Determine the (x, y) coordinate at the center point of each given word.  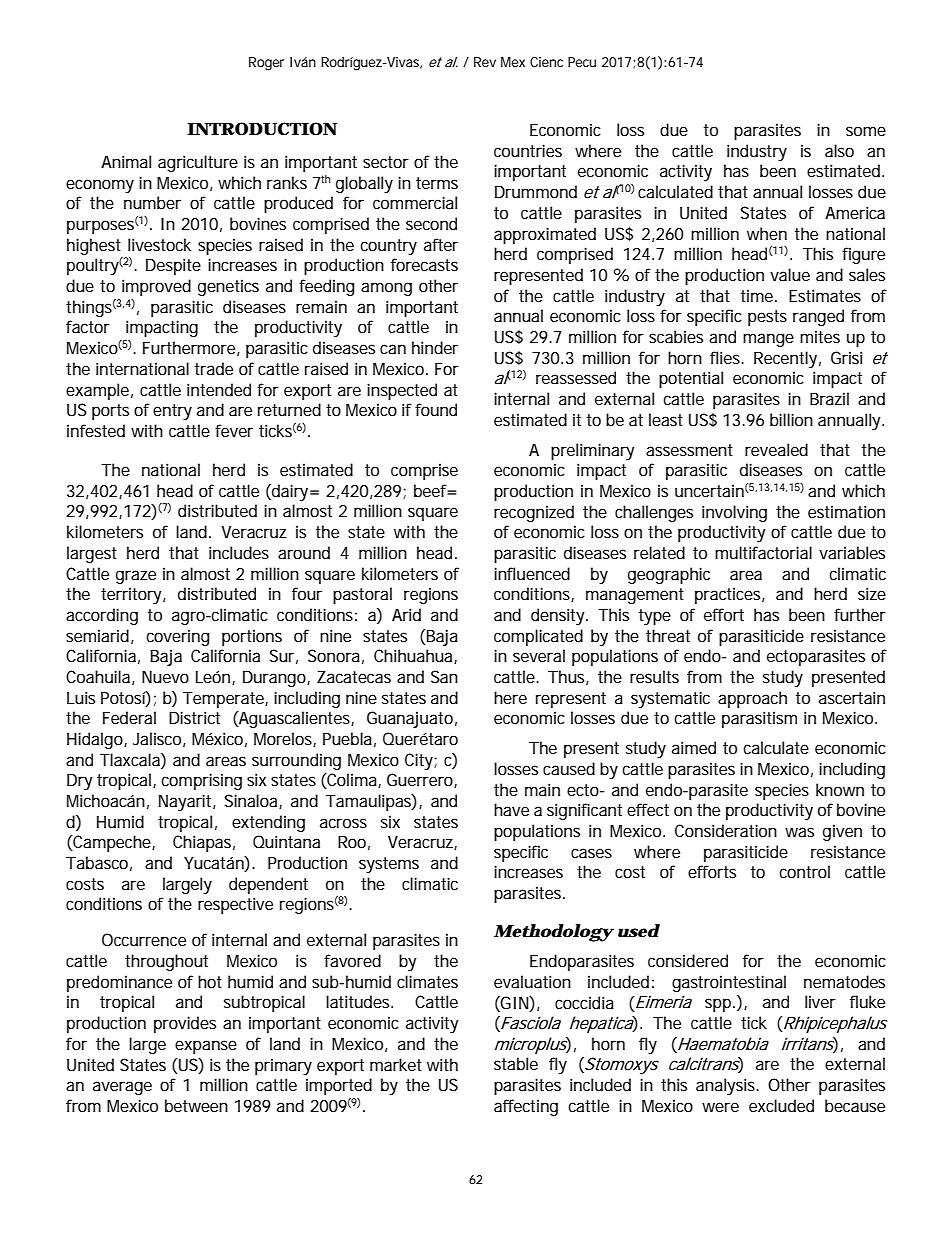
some (866, 131)
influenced (532, 573)
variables (852, 552)
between (196, 1105)
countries (528, 150)
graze (136, 577)
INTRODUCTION (262, 129)
